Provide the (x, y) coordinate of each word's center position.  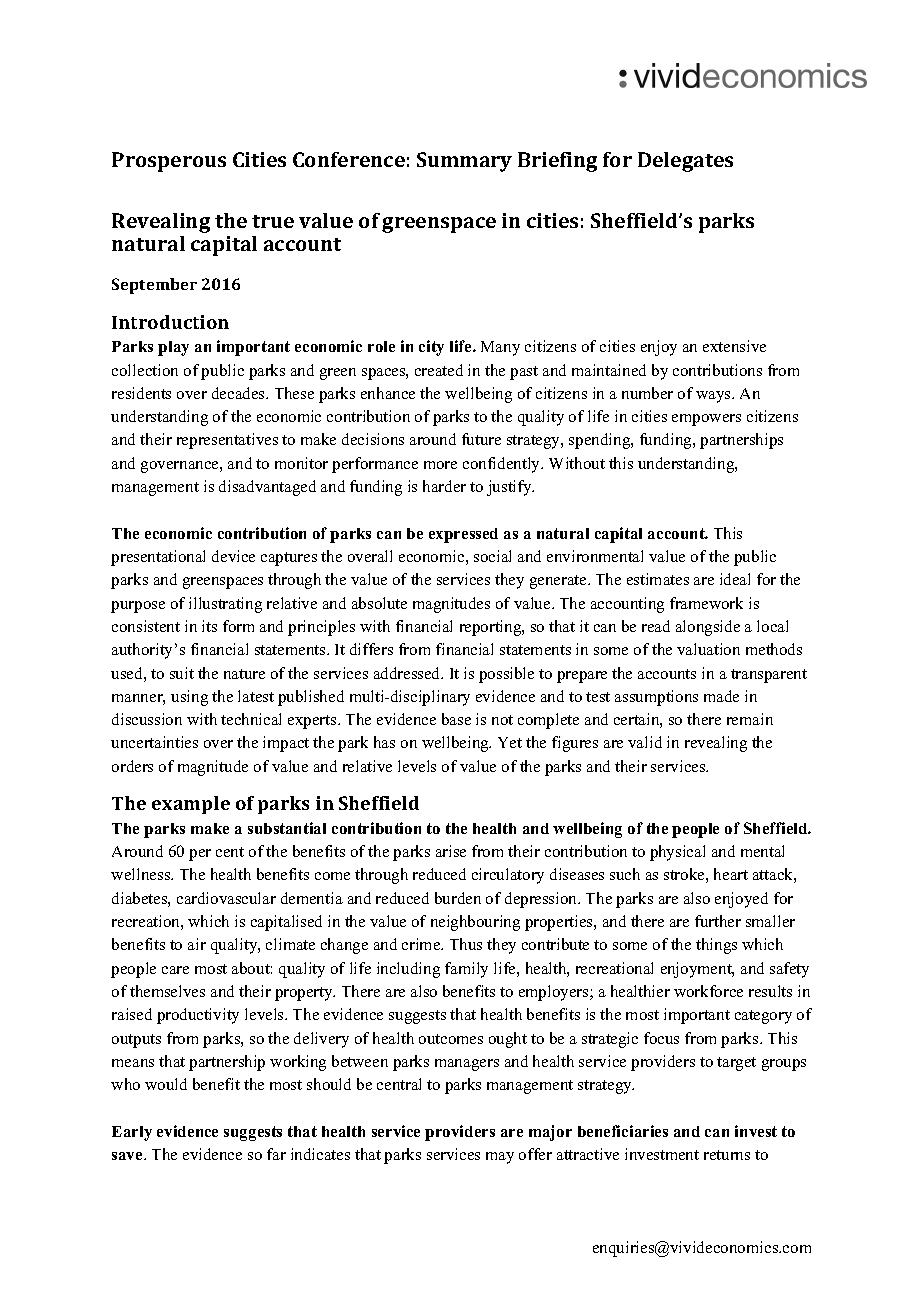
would (166, 1084)
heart (731, 874)
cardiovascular (226, 898)
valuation (708, 649)
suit (182, 673)
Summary (464, 162)
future (481, 439)
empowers (706, 420)
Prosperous (169, 162)
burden (458, 898)
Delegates (685, 162)
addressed (408, 673)
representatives (227, 441)
